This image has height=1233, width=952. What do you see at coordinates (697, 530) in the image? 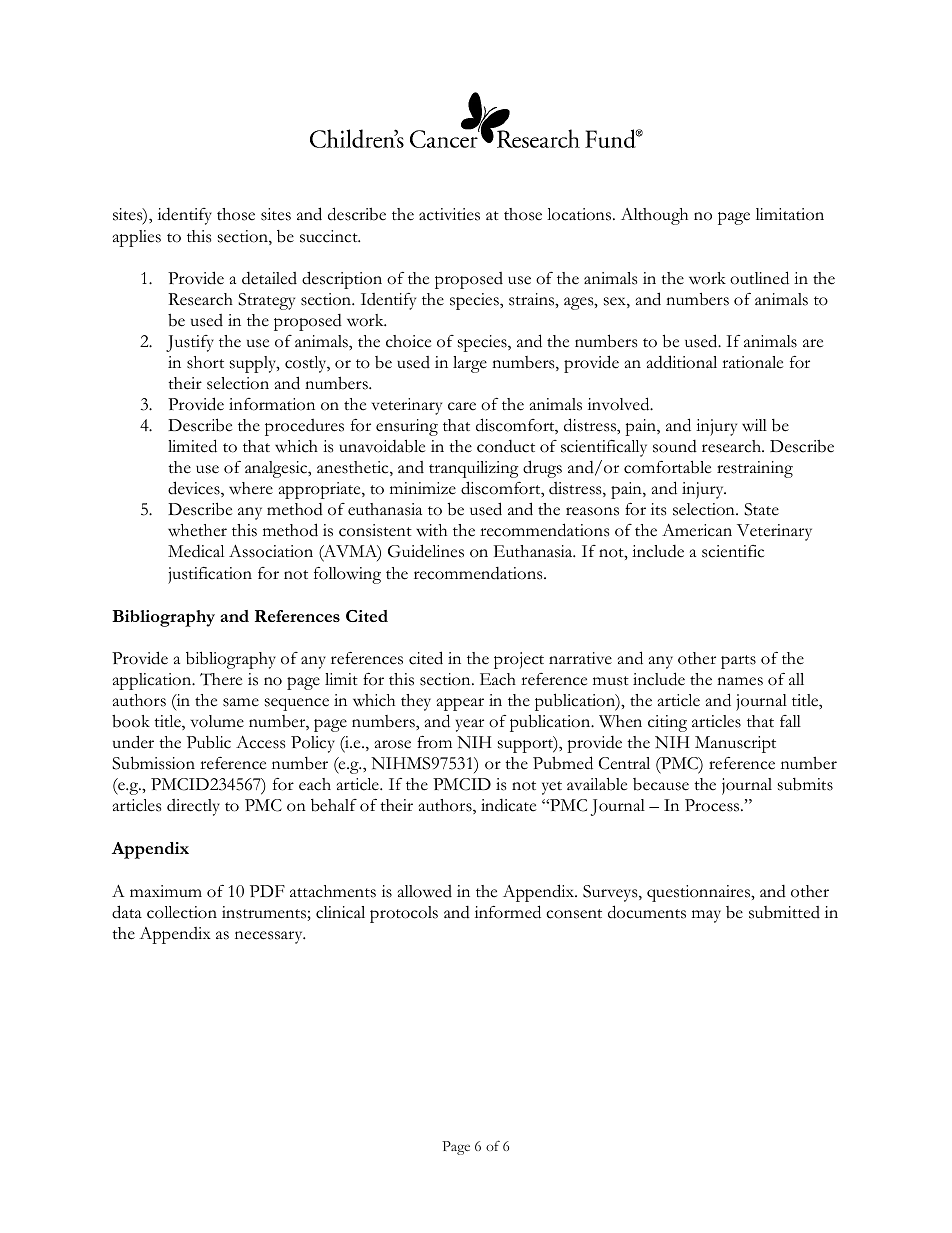
I see `American` at bounding box center [697, 530].
